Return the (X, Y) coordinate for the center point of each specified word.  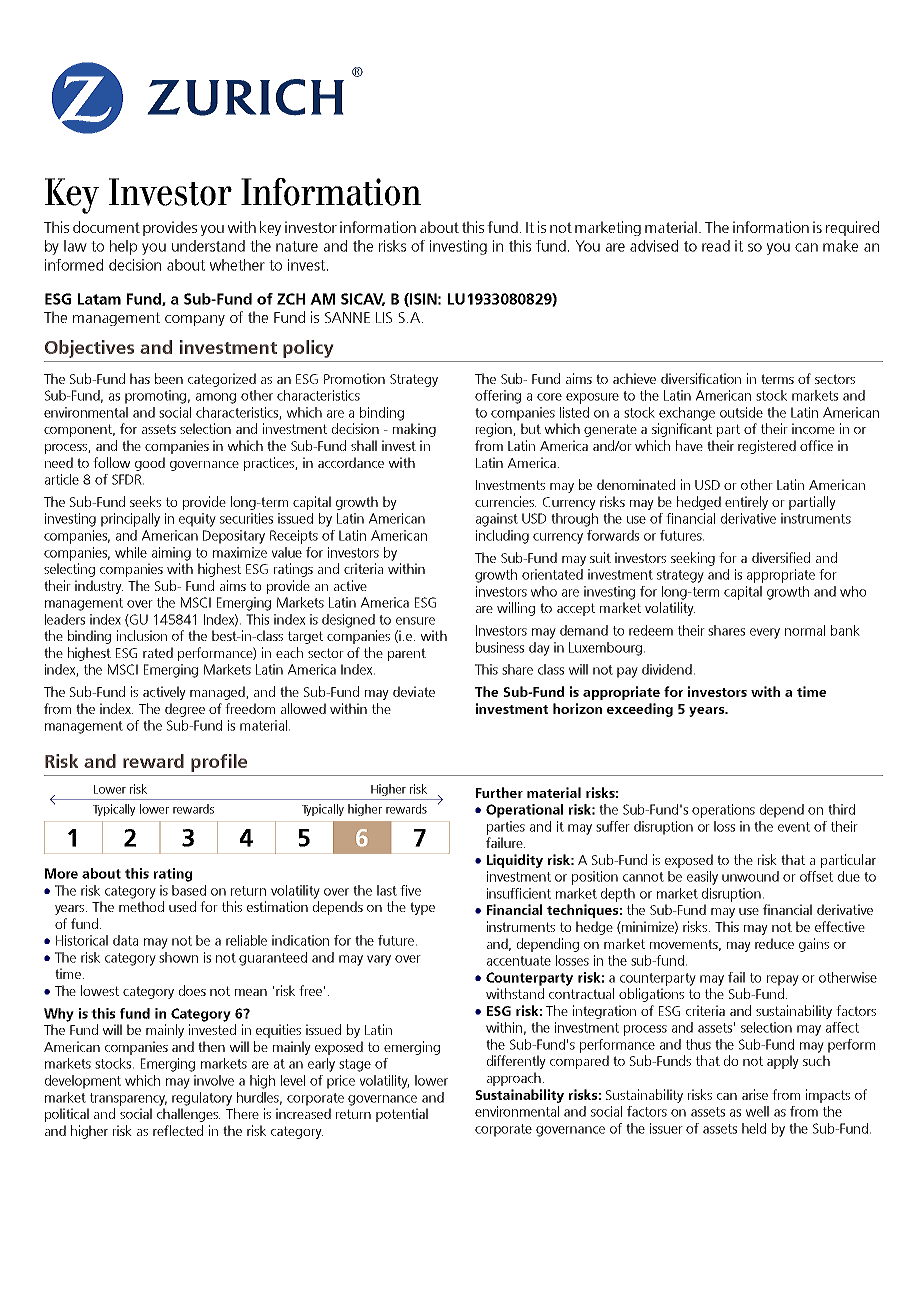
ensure (415, 621)
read (716, 246)
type (422, 908)
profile (219, 763)
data (125, 940)
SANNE (347, 317)
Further (499, 792)
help (123, 247)
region (495, 430)
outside (741, 412)
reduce (774, 943)
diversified (781, 557)
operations (723, 811)
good (150, 464)
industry (99, 587)
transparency (128, 1099)
